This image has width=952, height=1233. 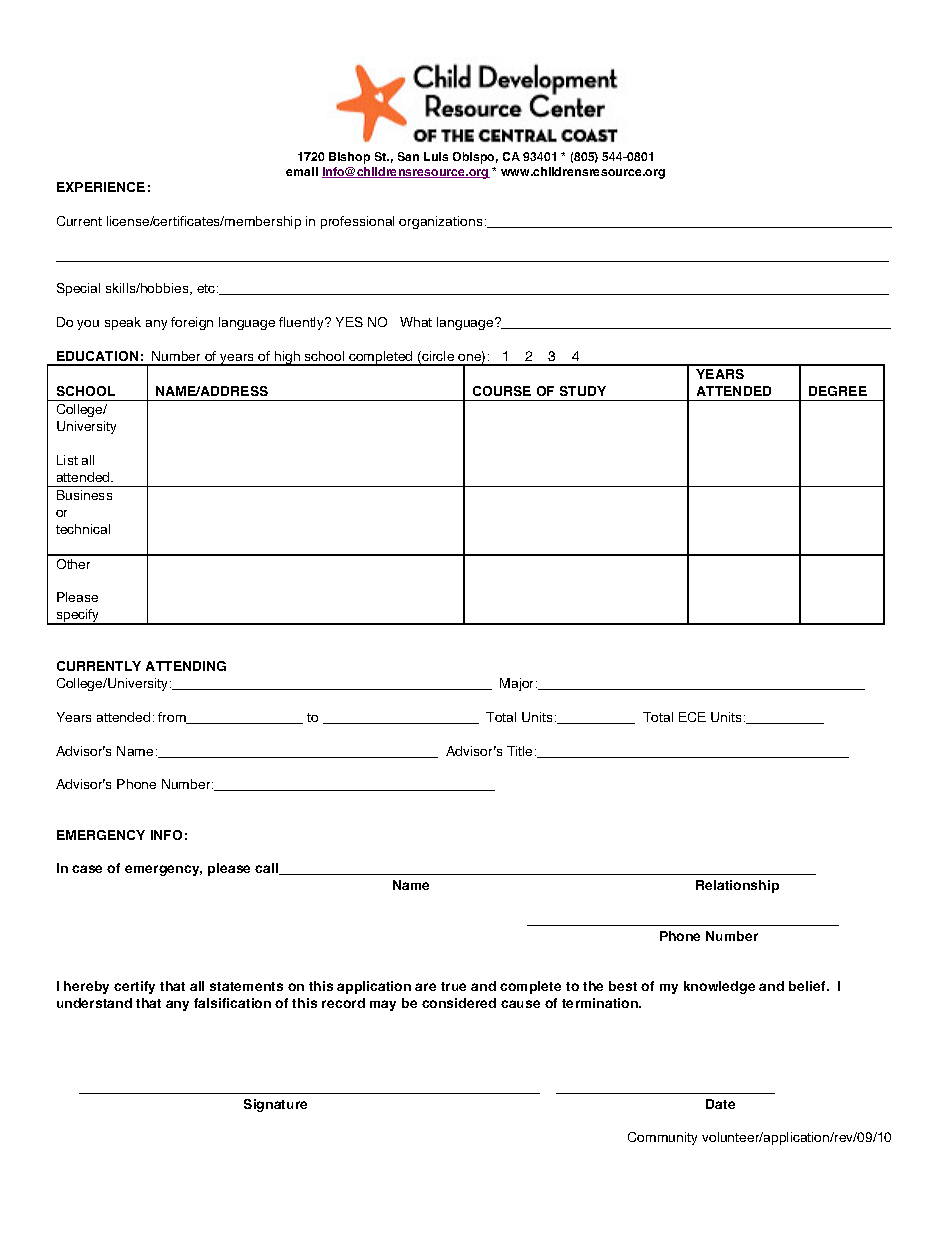 What do you see at coordinates (186, 666) in the image?
I see `ATTENDING` at bounding box center [186, 666].
